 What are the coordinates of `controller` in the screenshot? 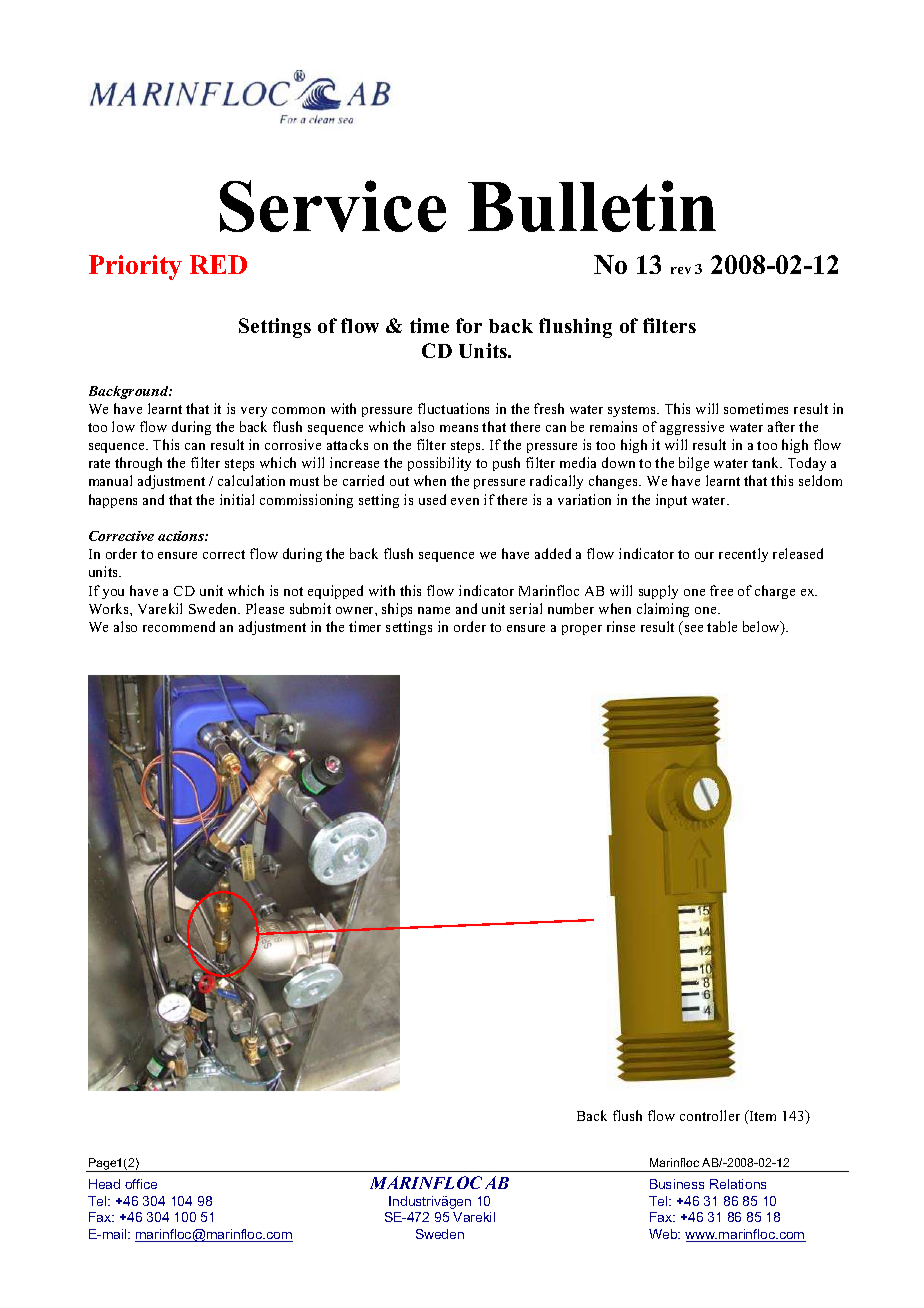 It's located at (710, 1115).
